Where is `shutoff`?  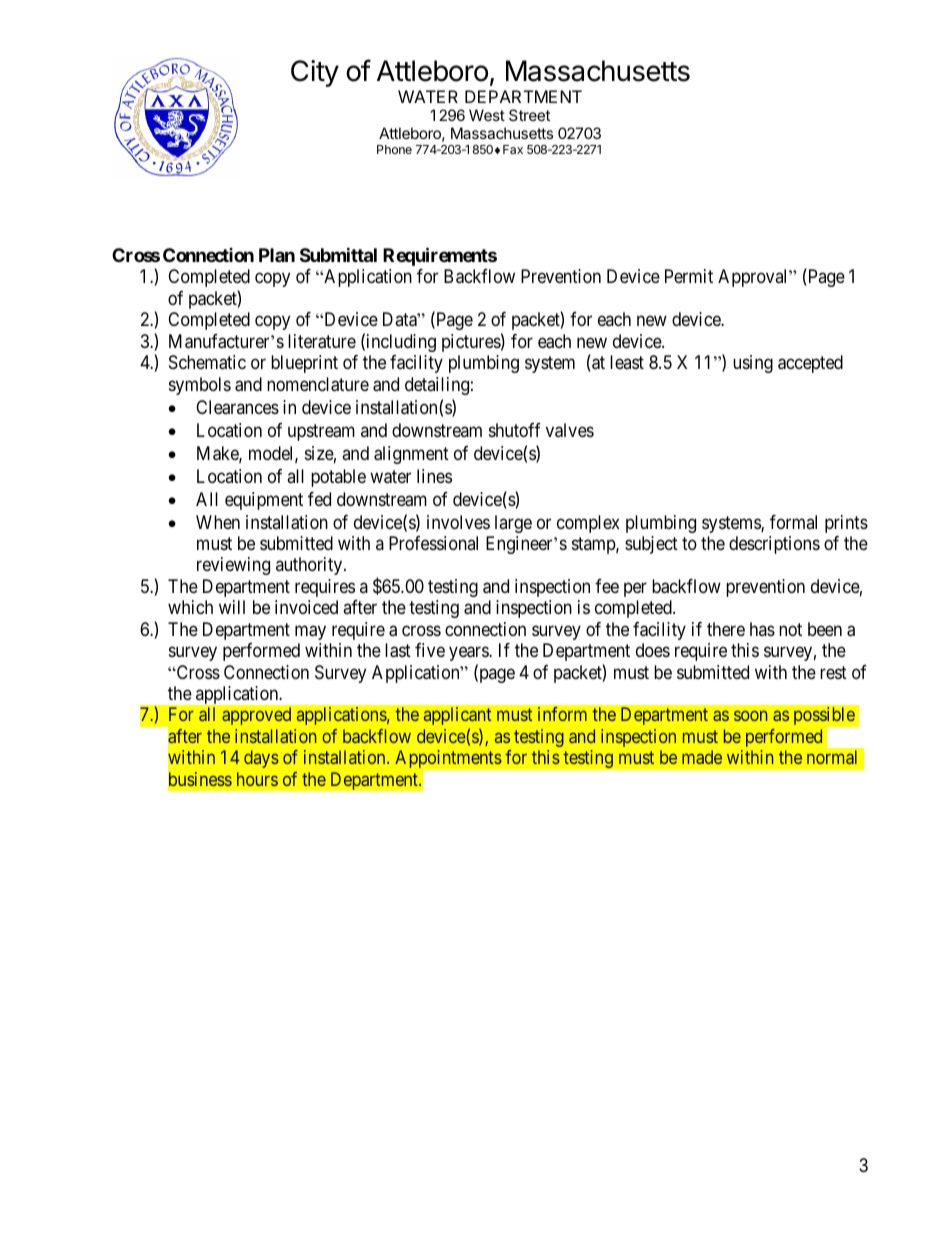 shutoff is located at coordinates (515, 430).
